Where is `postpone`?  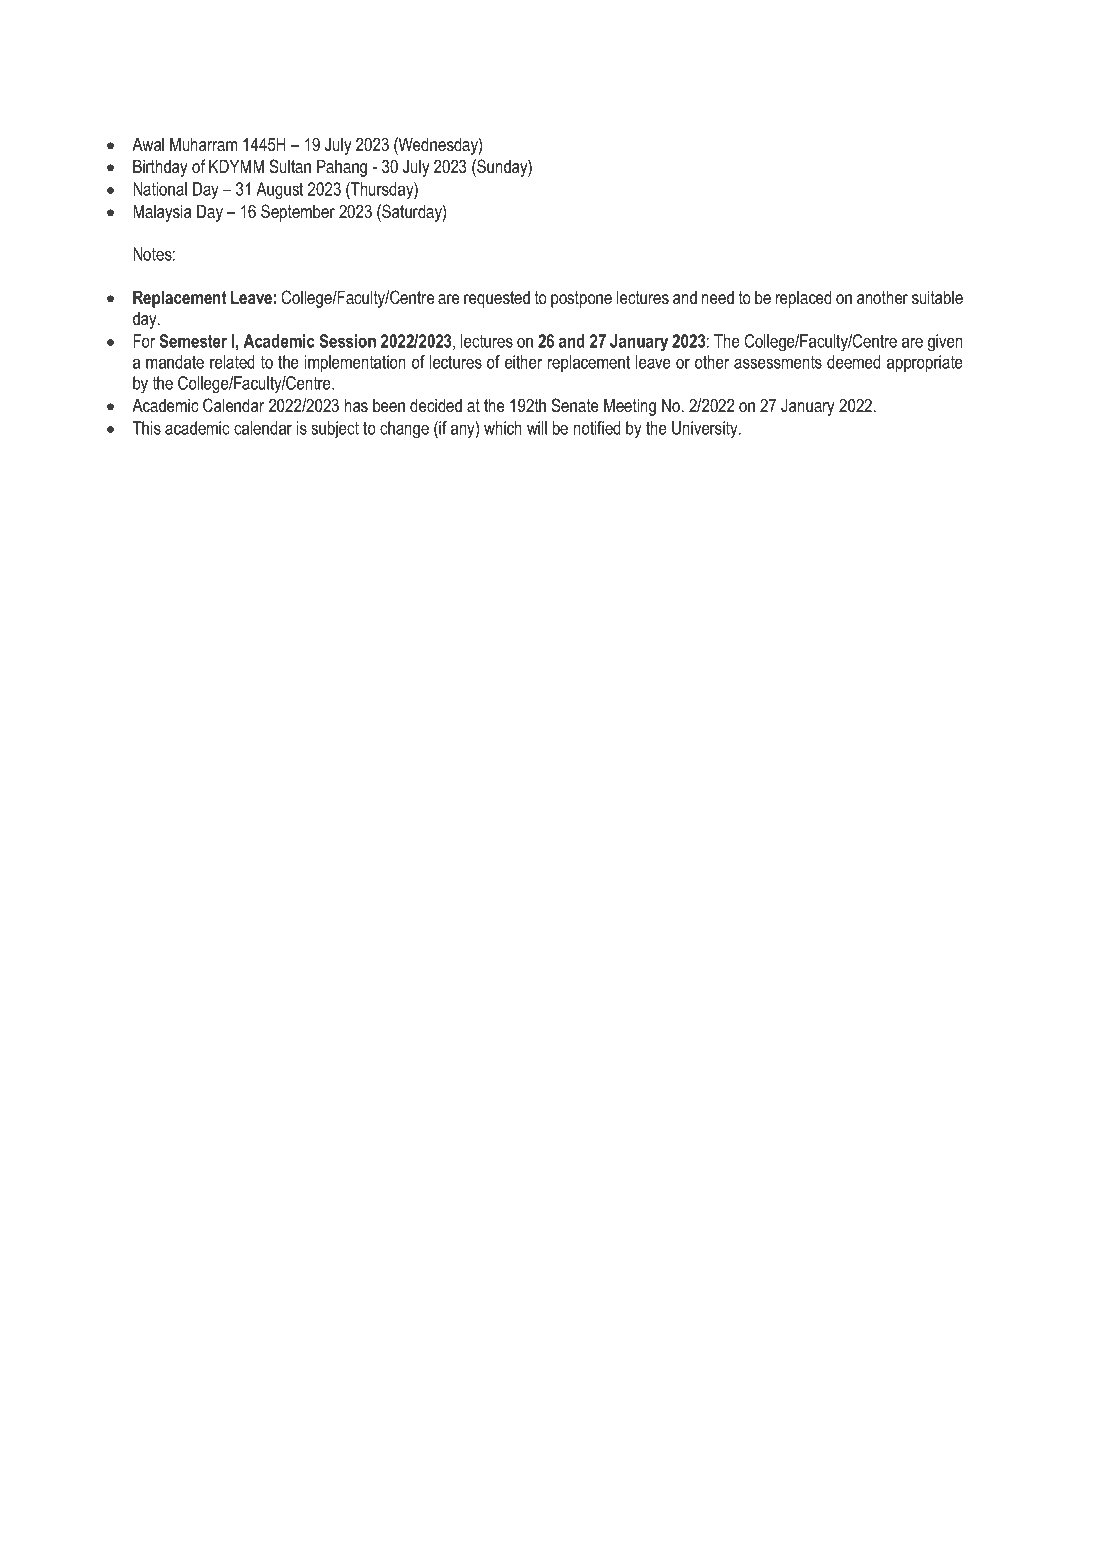
postpone is located at coordinates (581, 299).
